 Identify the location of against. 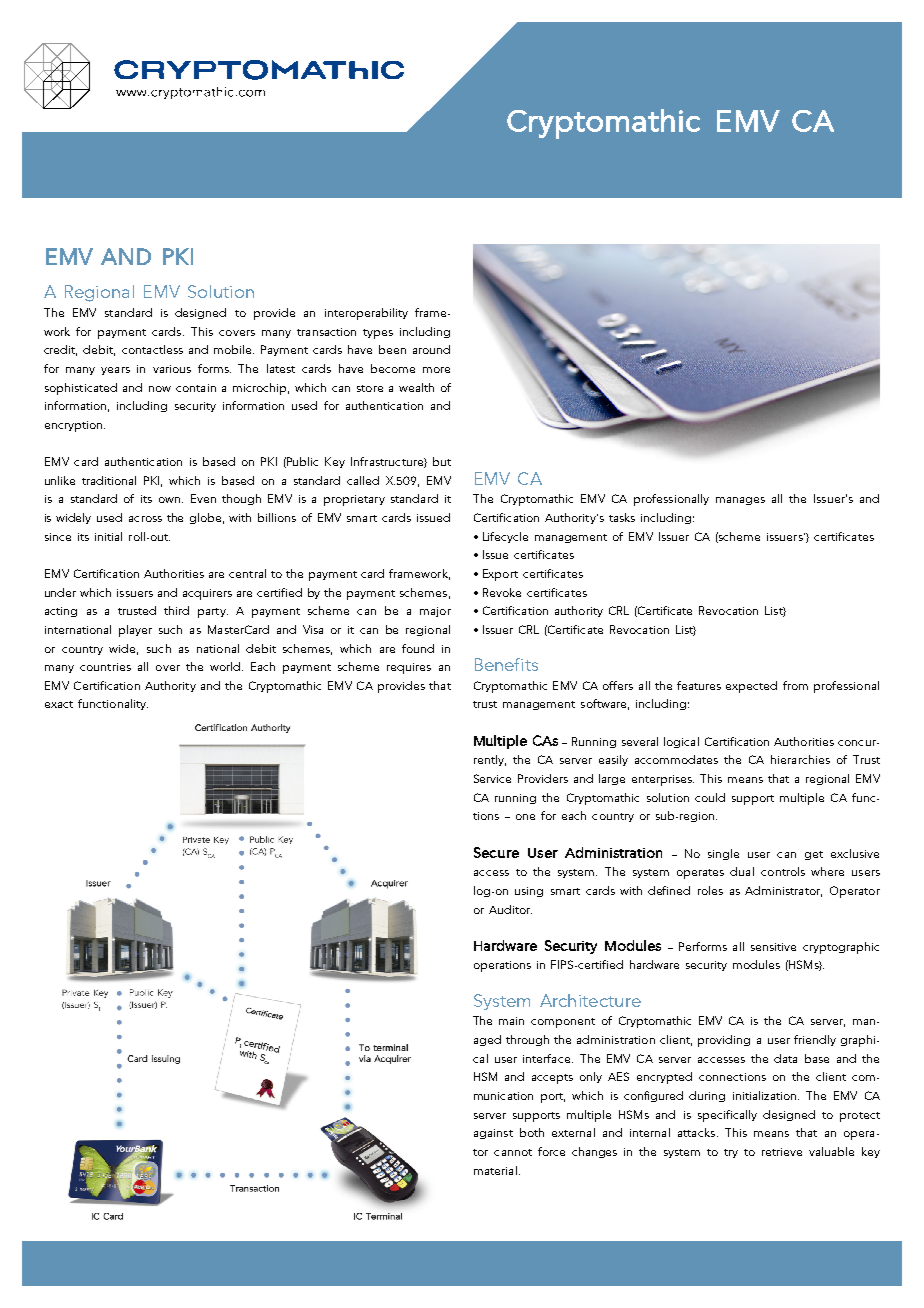
(493, 1134).
